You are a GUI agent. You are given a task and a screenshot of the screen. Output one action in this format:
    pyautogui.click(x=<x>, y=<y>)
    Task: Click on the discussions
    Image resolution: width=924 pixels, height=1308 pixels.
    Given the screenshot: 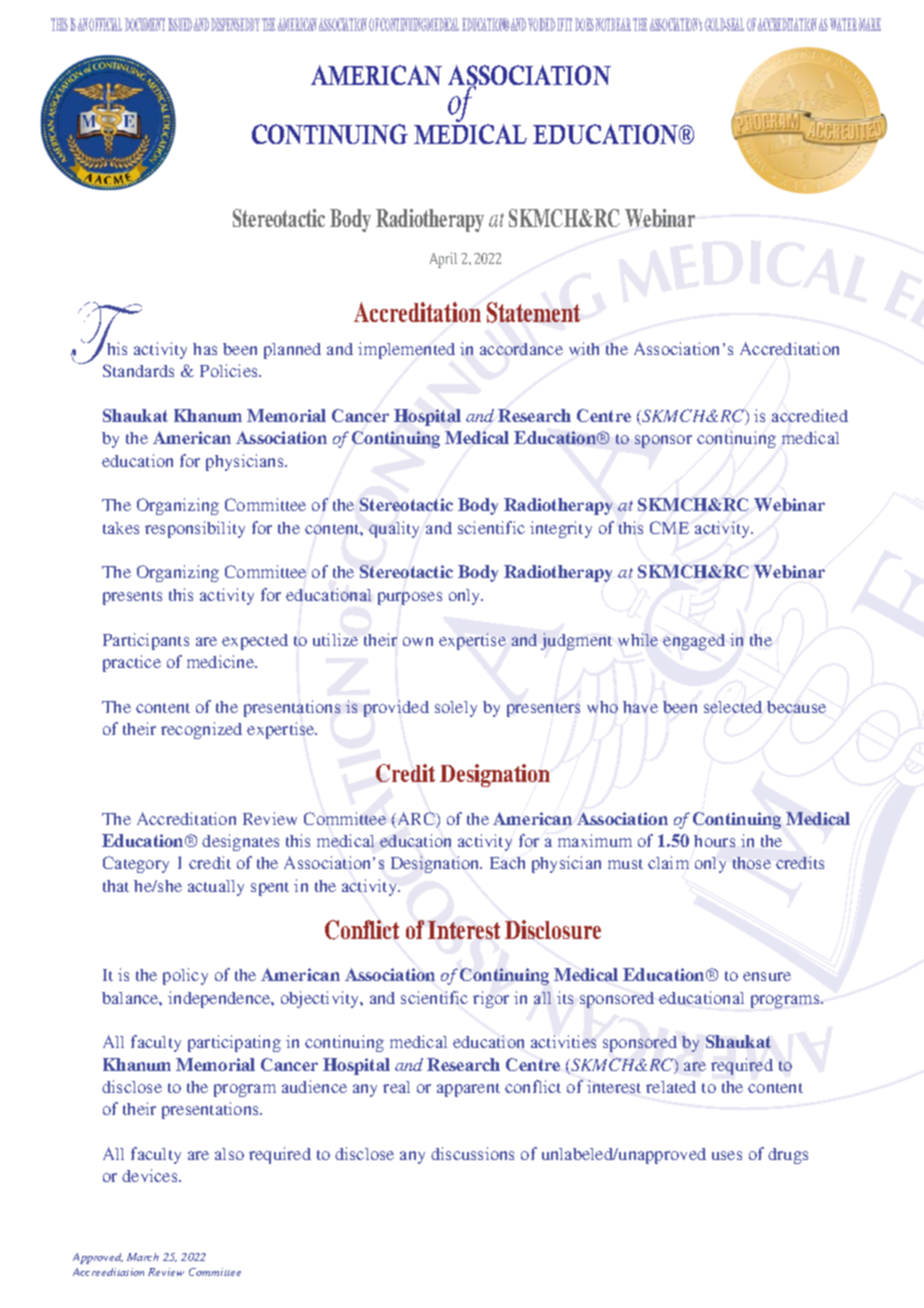 What is the action you would take?
    pyautogui.click(x=472, y=1153)
